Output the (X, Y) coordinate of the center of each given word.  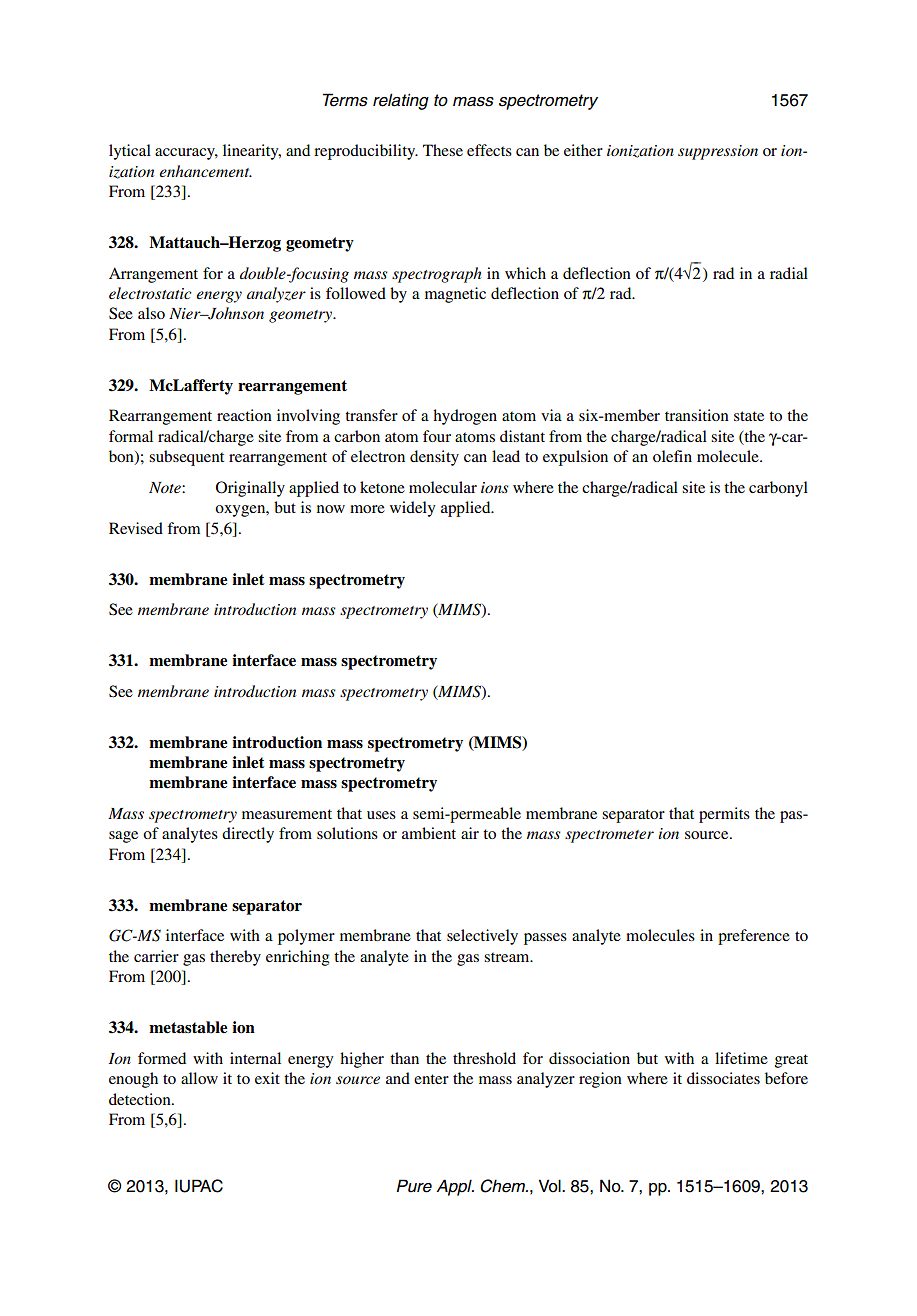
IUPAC (199, 1186)
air (470, 833)
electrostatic (150, 293)
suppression (718, 152)
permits (724, 815)
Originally (250, 489)
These (443, 150)
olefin (672, 456)
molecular (443, 487)
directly (248, 835)
